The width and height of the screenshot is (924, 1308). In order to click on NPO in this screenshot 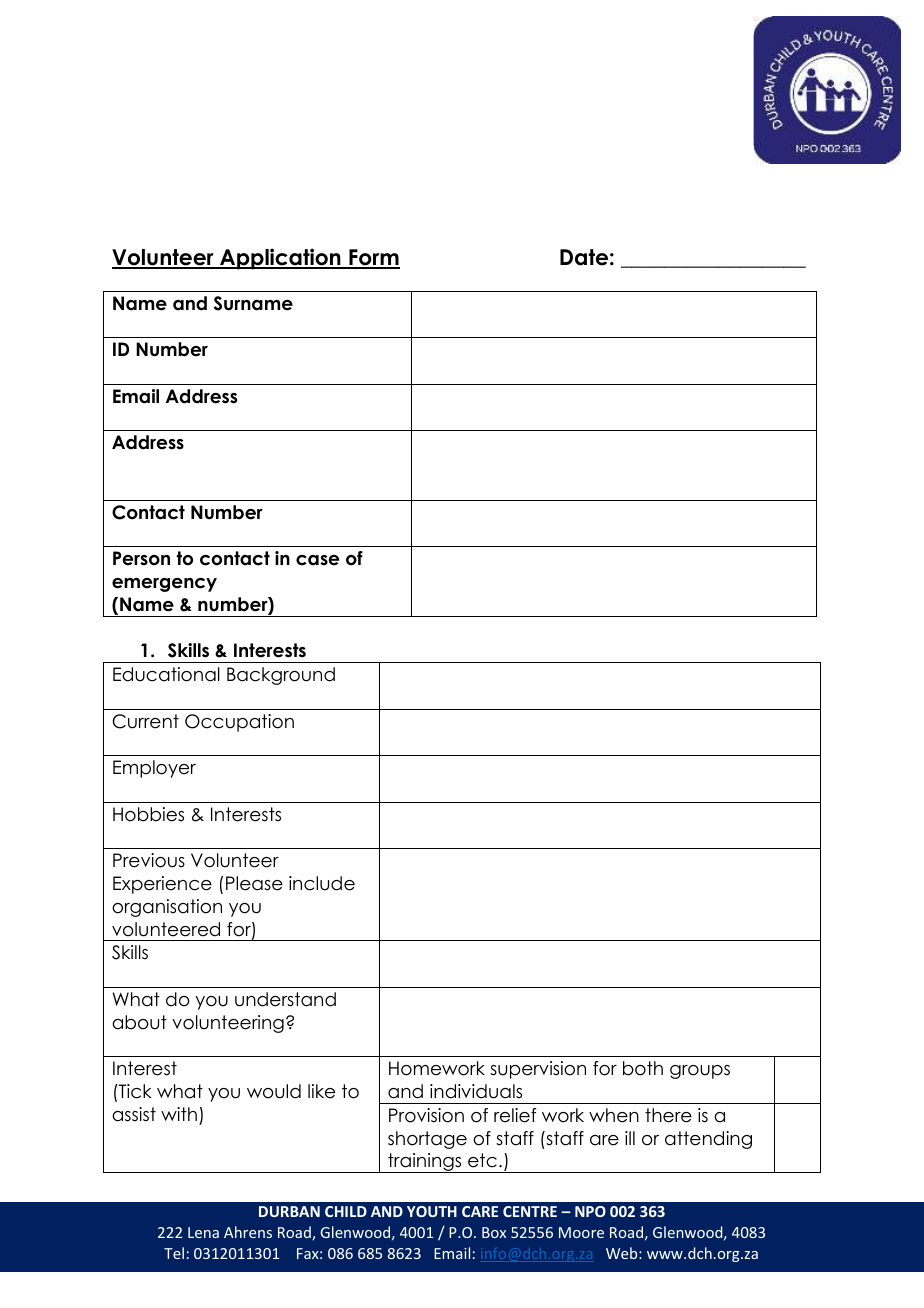, I will do `click(590, 1211)`.
